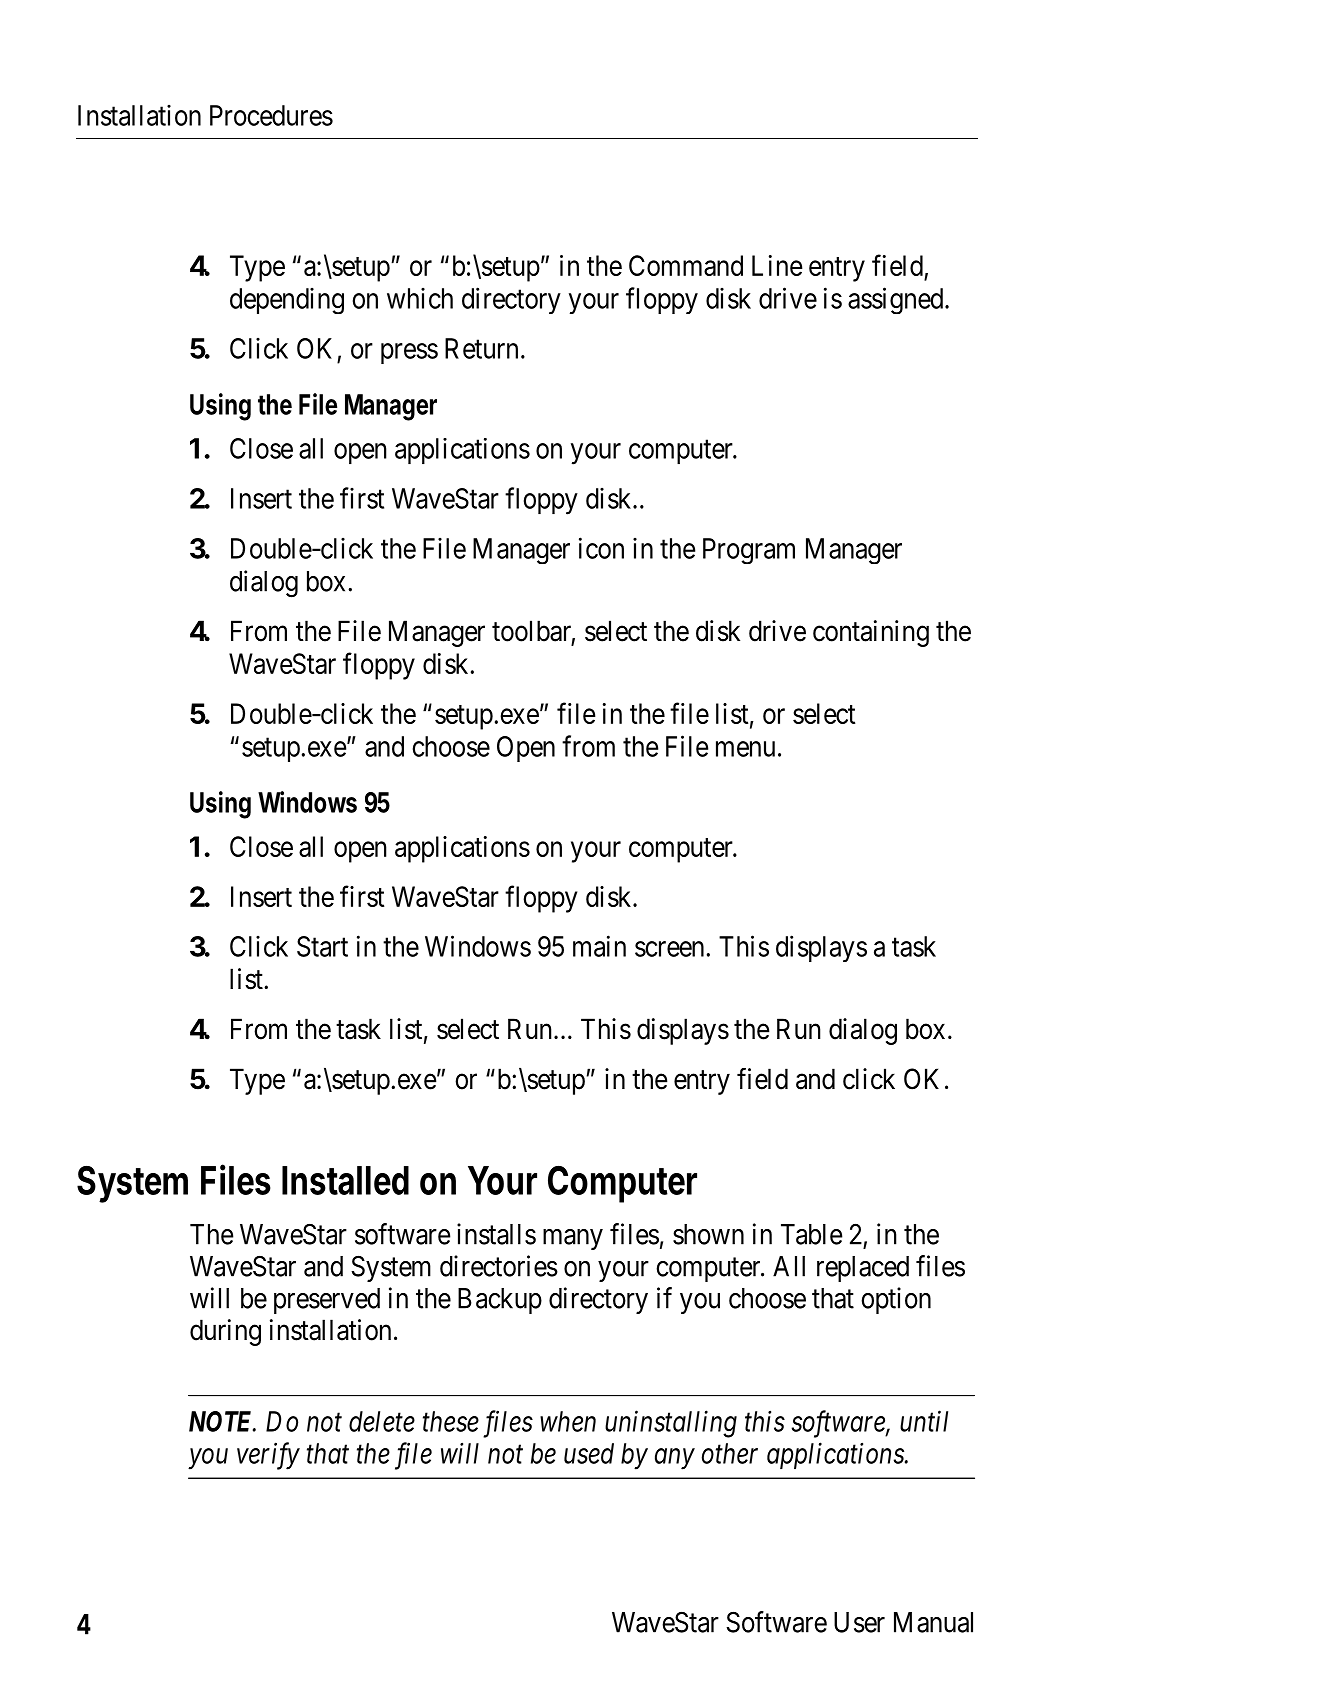 The width and height of the document is (1320, 1708). Describe the element at coordinates (322, 946) in the document. I see `Start` at that location.
